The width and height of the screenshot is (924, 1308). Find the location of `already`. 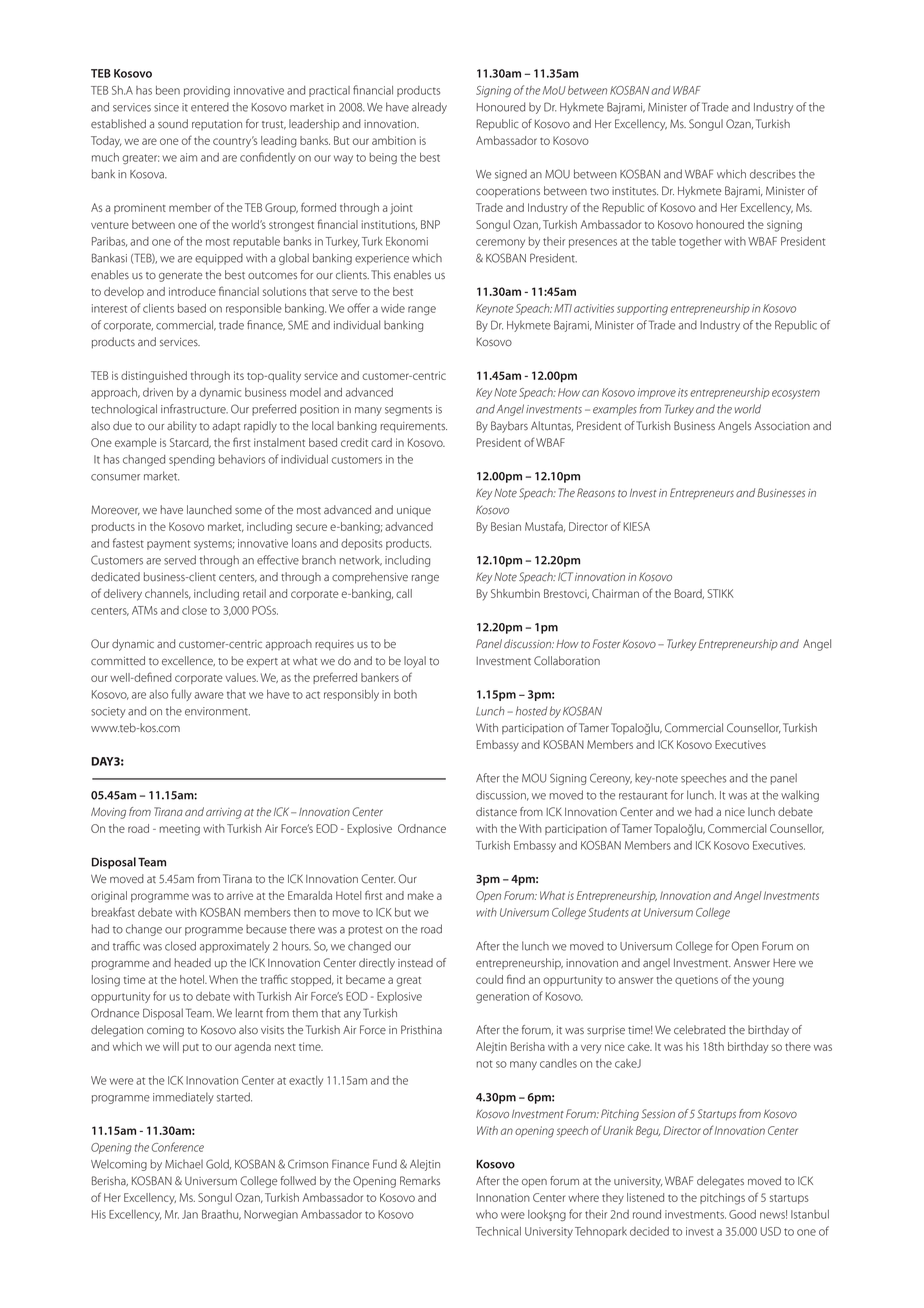

already is located at coordinates (429, 108).
